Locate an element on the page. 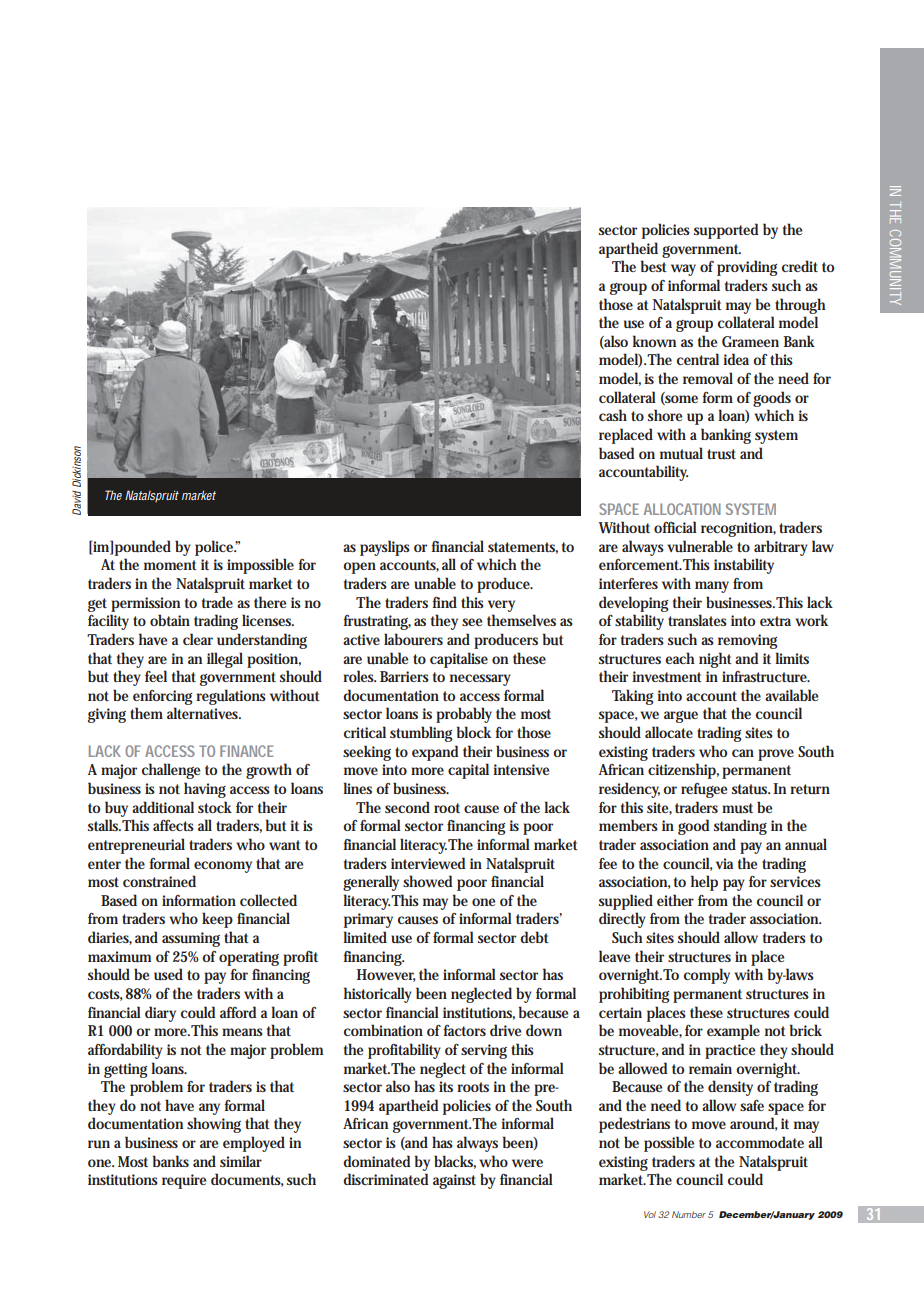 This document has width=924, height=1308. obtain is located at coordinates (170, 620).
